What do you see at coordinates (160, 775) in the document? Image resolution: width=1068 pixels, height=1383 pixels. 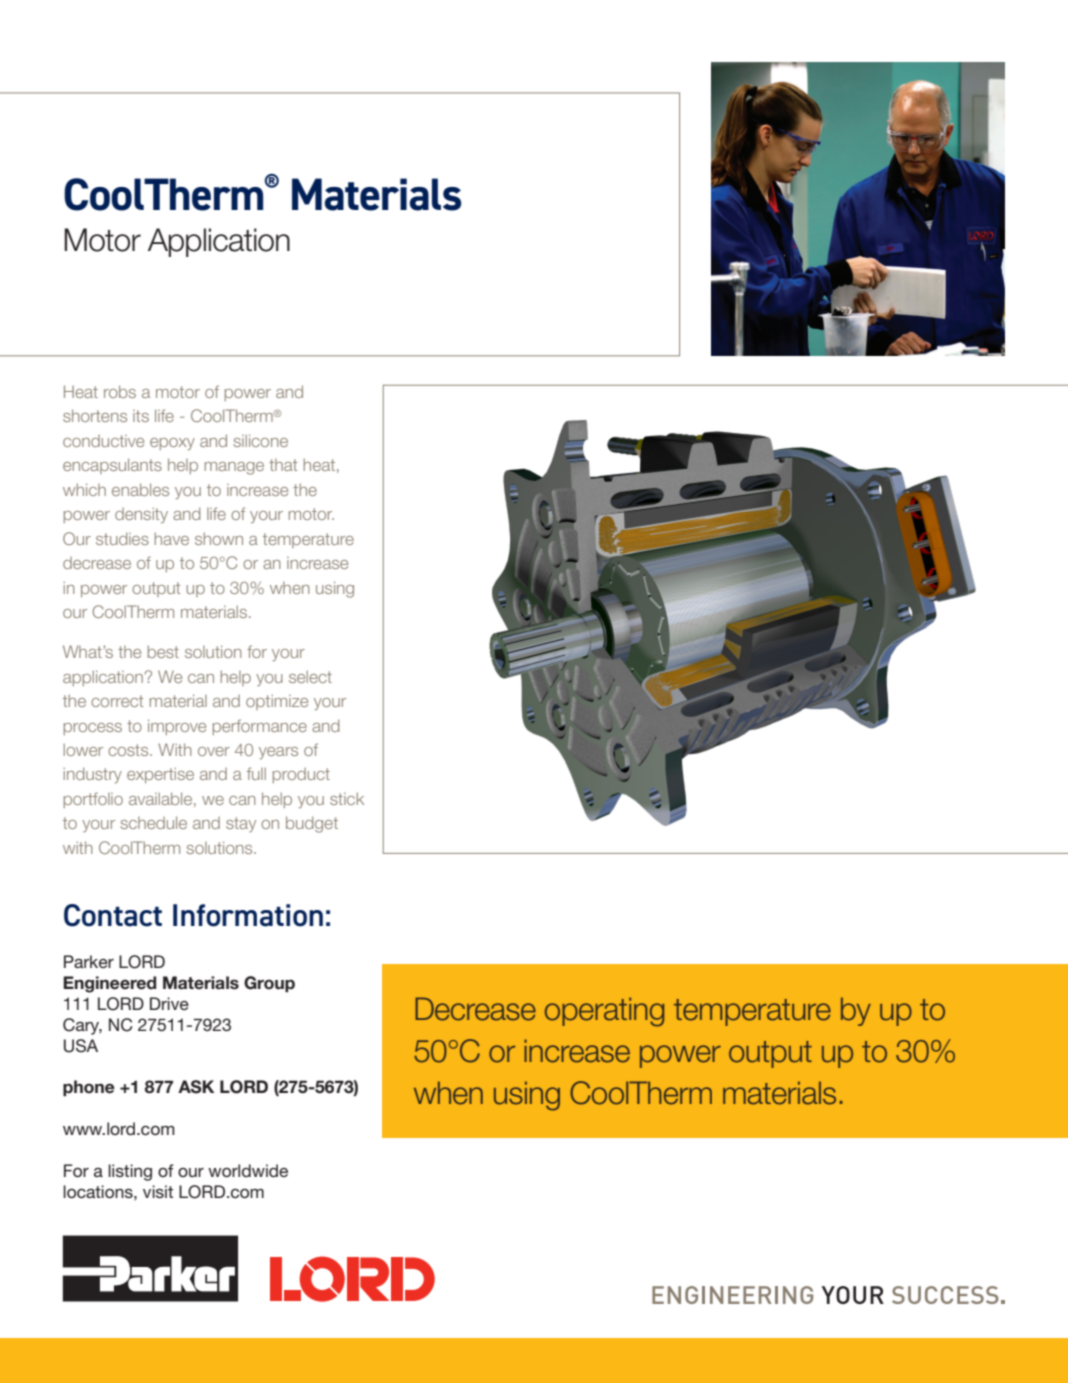 I see `expertise` at bounding box center [160, 775].
